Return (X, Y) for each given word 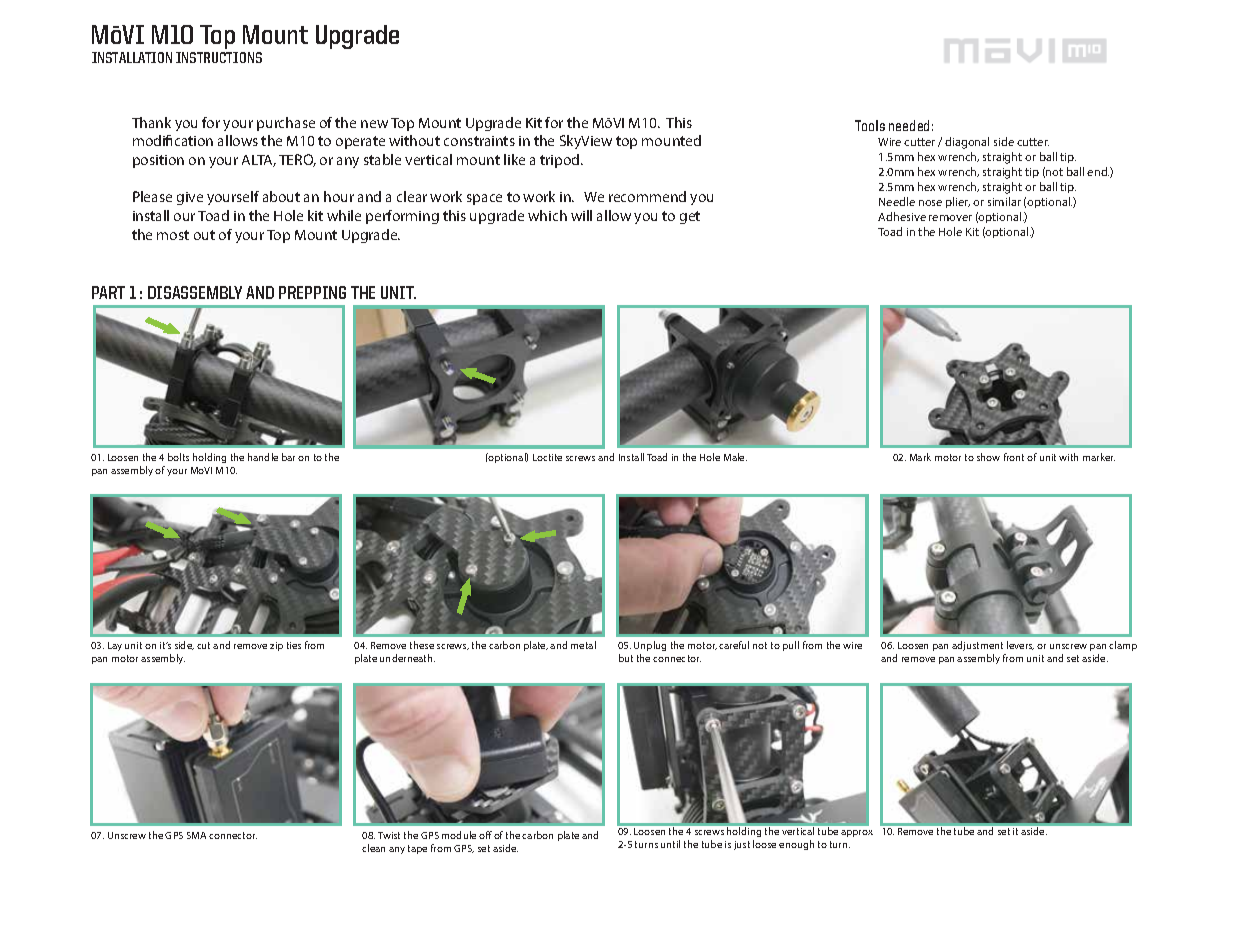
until (670, 844)
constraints (479, 141)
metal (583, 645)
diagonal (967, 143)
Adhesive (902, 216)
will (581, 215)
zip (276, 646)
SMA (196, 835)
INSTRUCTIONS (219, 57)
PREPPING (312, 292)
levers (1020, 645)
